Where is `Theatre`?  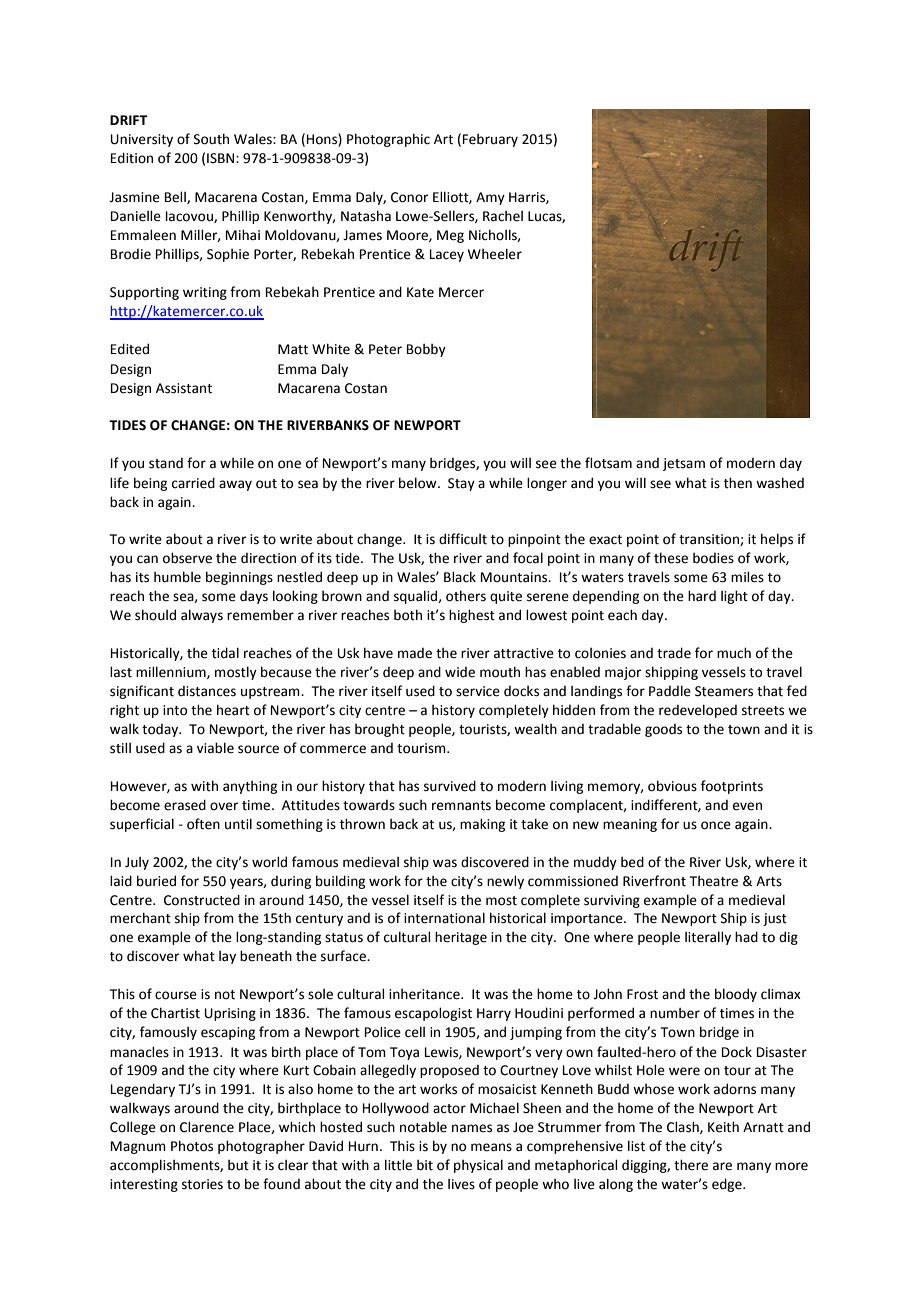
Theatre is located at coordinates (714, 881).
